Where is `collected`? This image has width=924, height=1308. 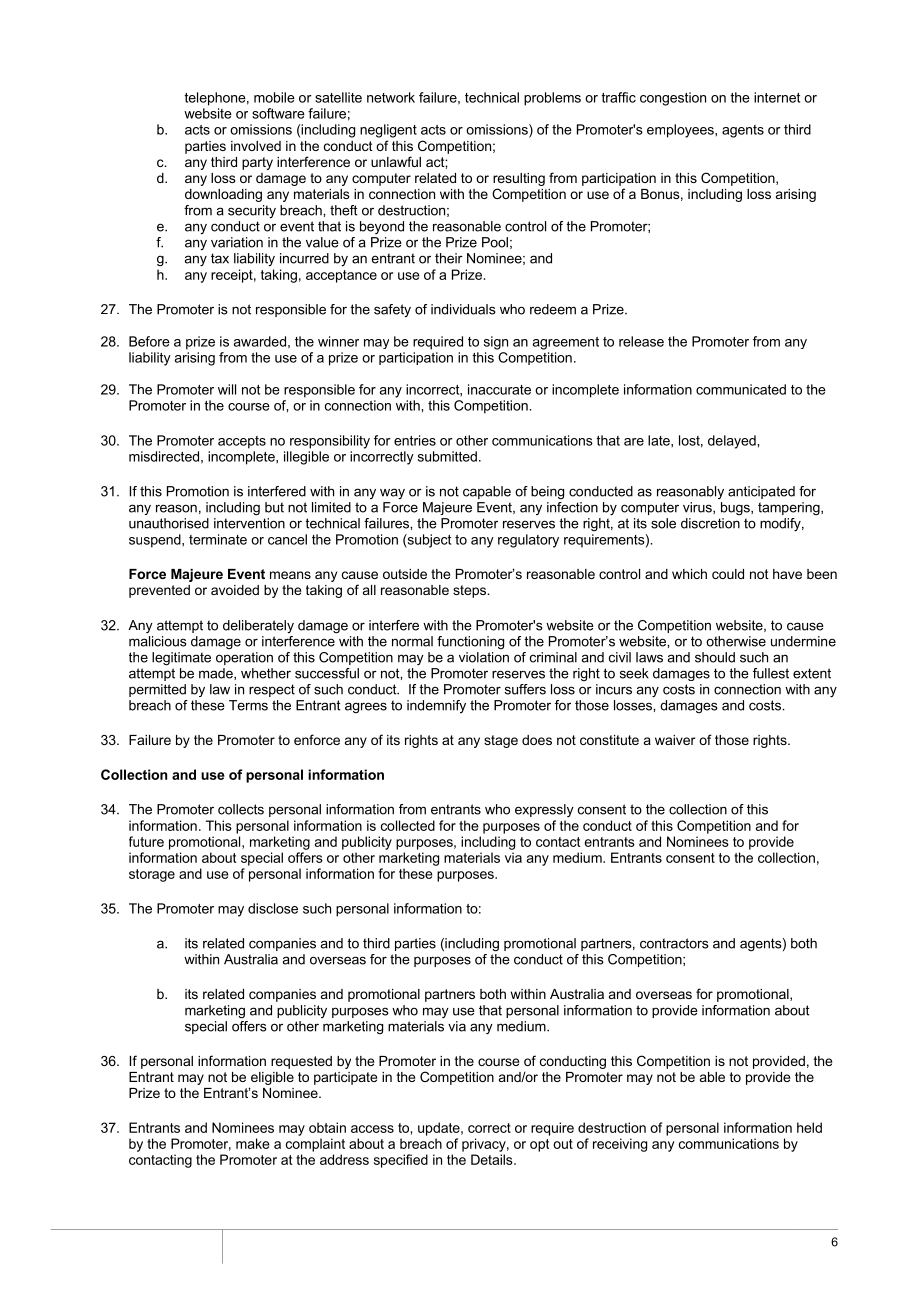 collected is located at coordinates (408, 825).
